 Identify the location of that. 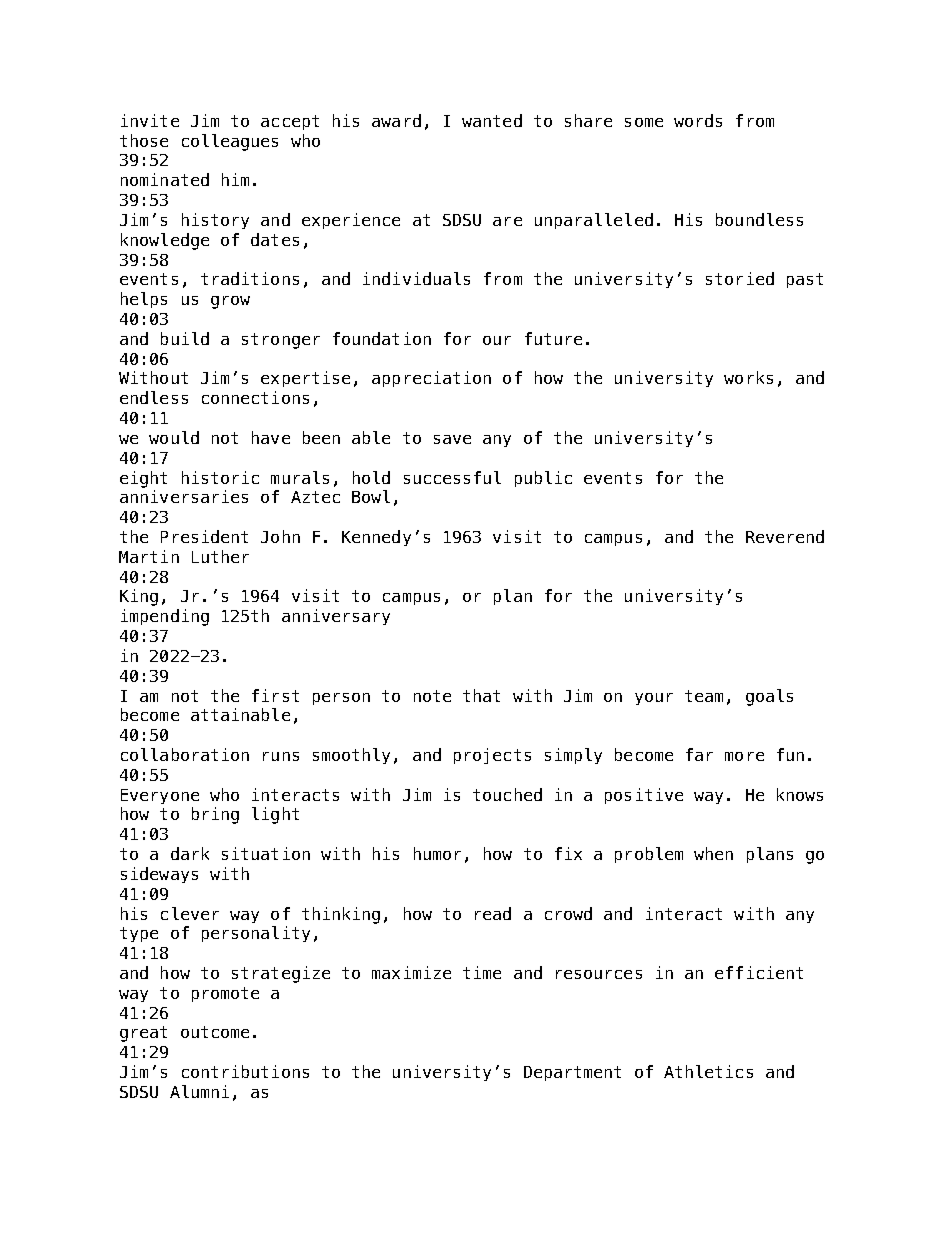
(481, 695).
